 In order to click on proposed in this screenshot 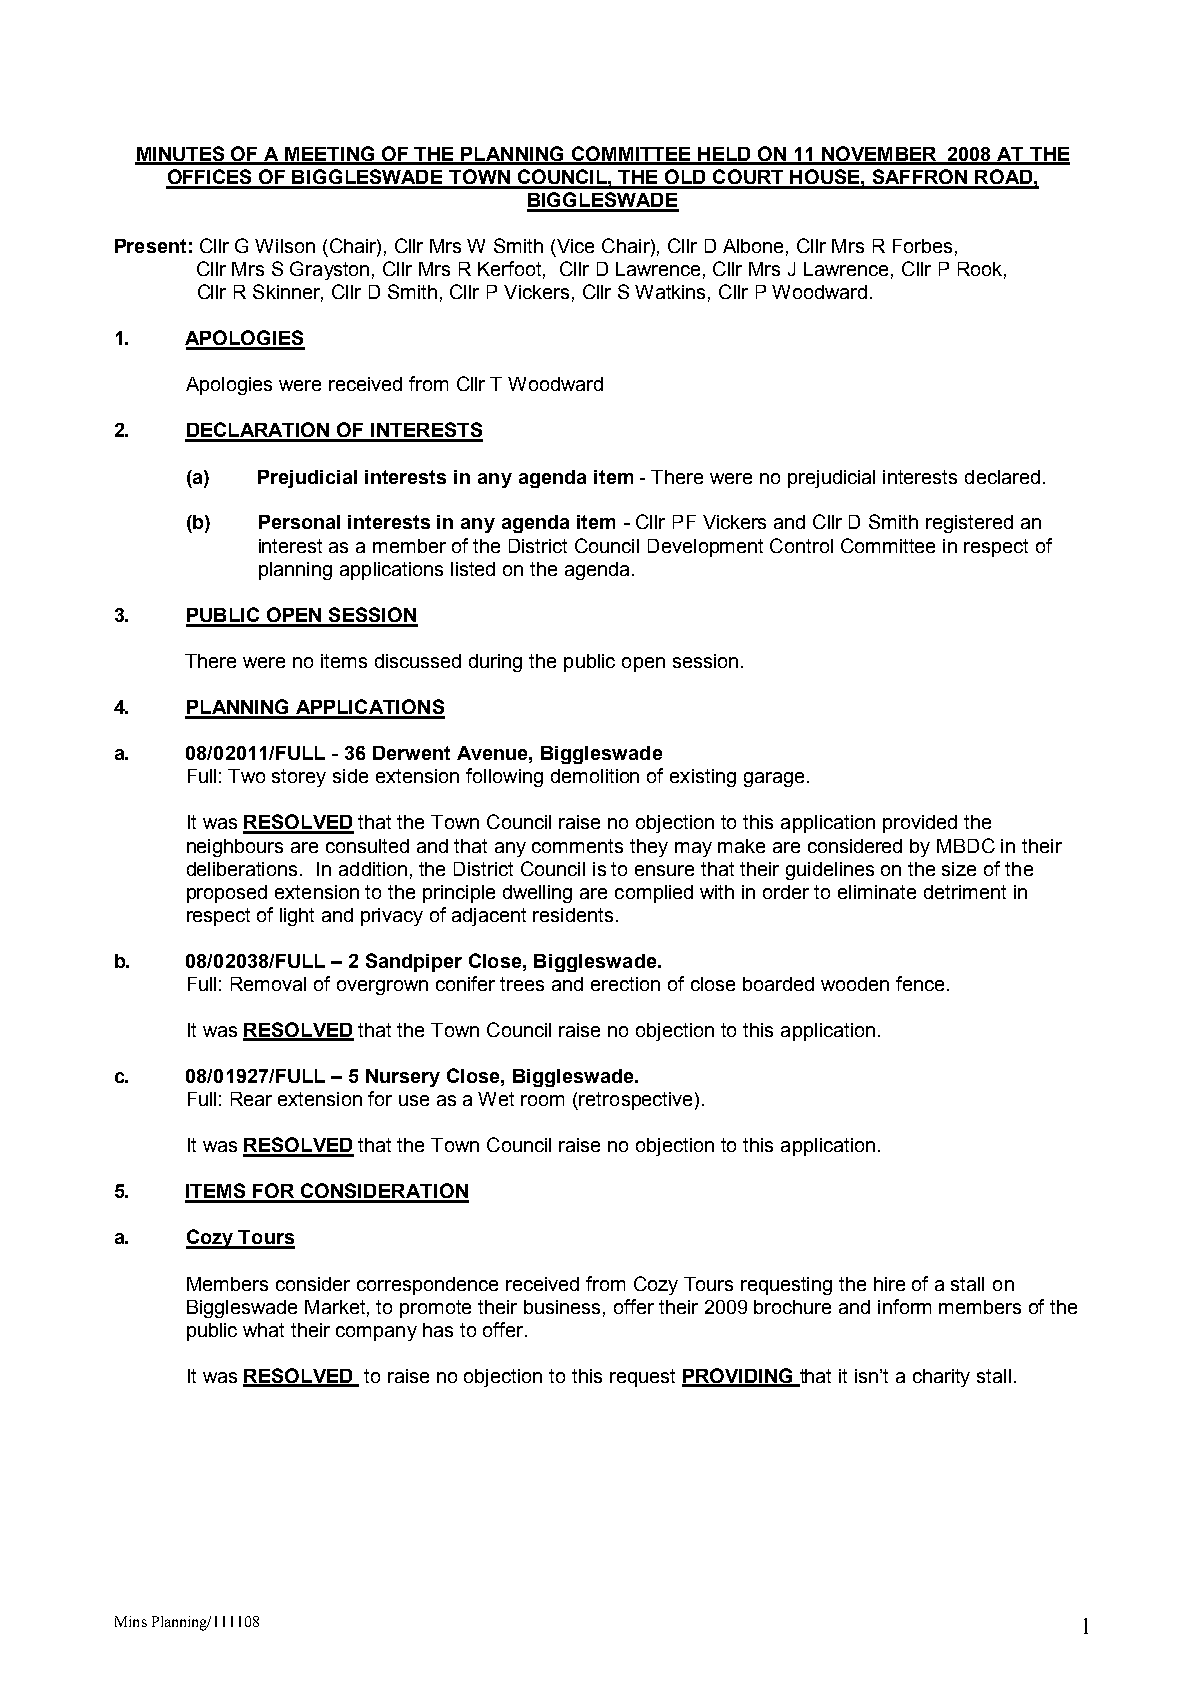, I will do `click(227, 894)`.
